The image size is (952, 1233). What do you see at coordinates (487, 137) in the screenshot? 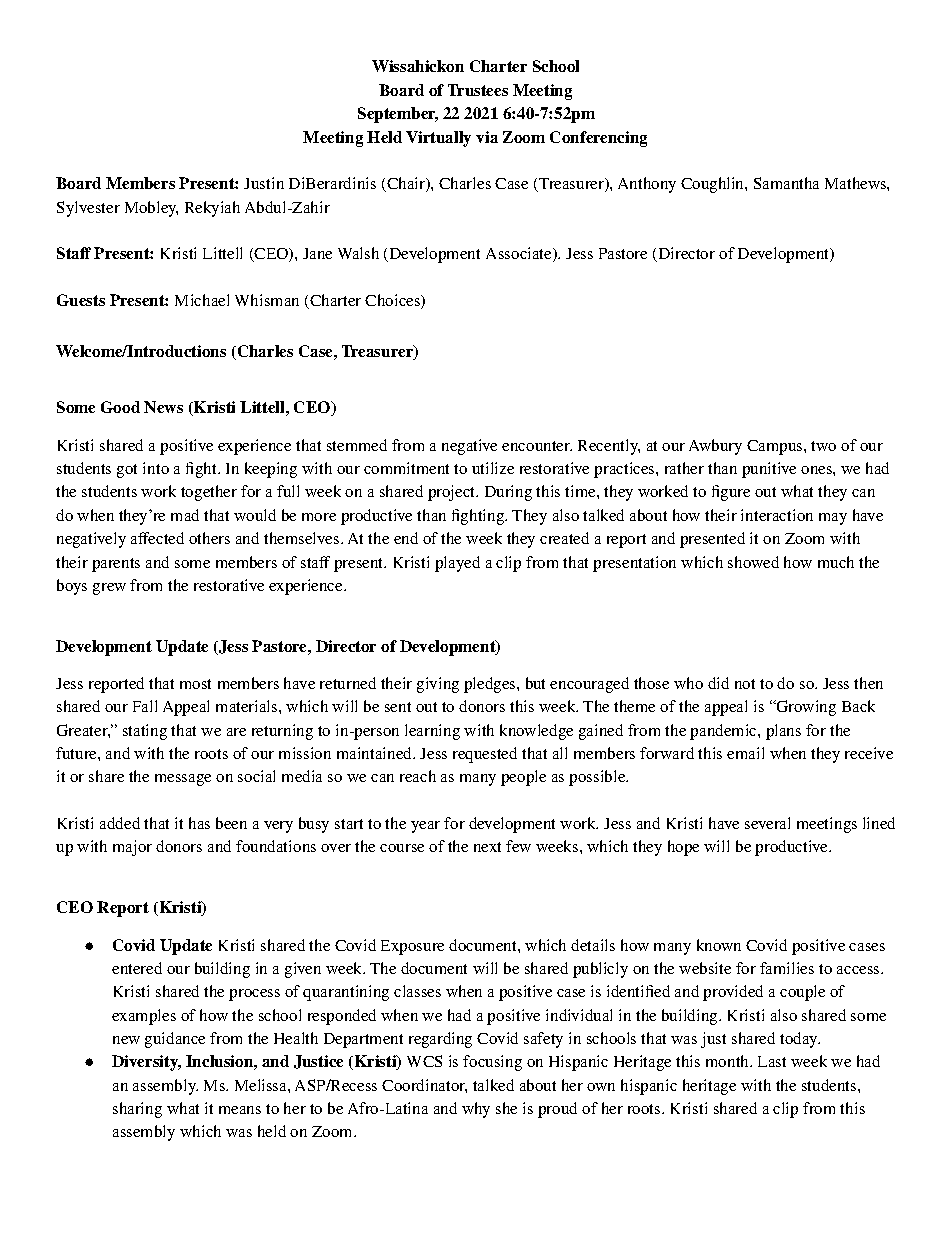
I see `via` at bounding box center [487, 137].
